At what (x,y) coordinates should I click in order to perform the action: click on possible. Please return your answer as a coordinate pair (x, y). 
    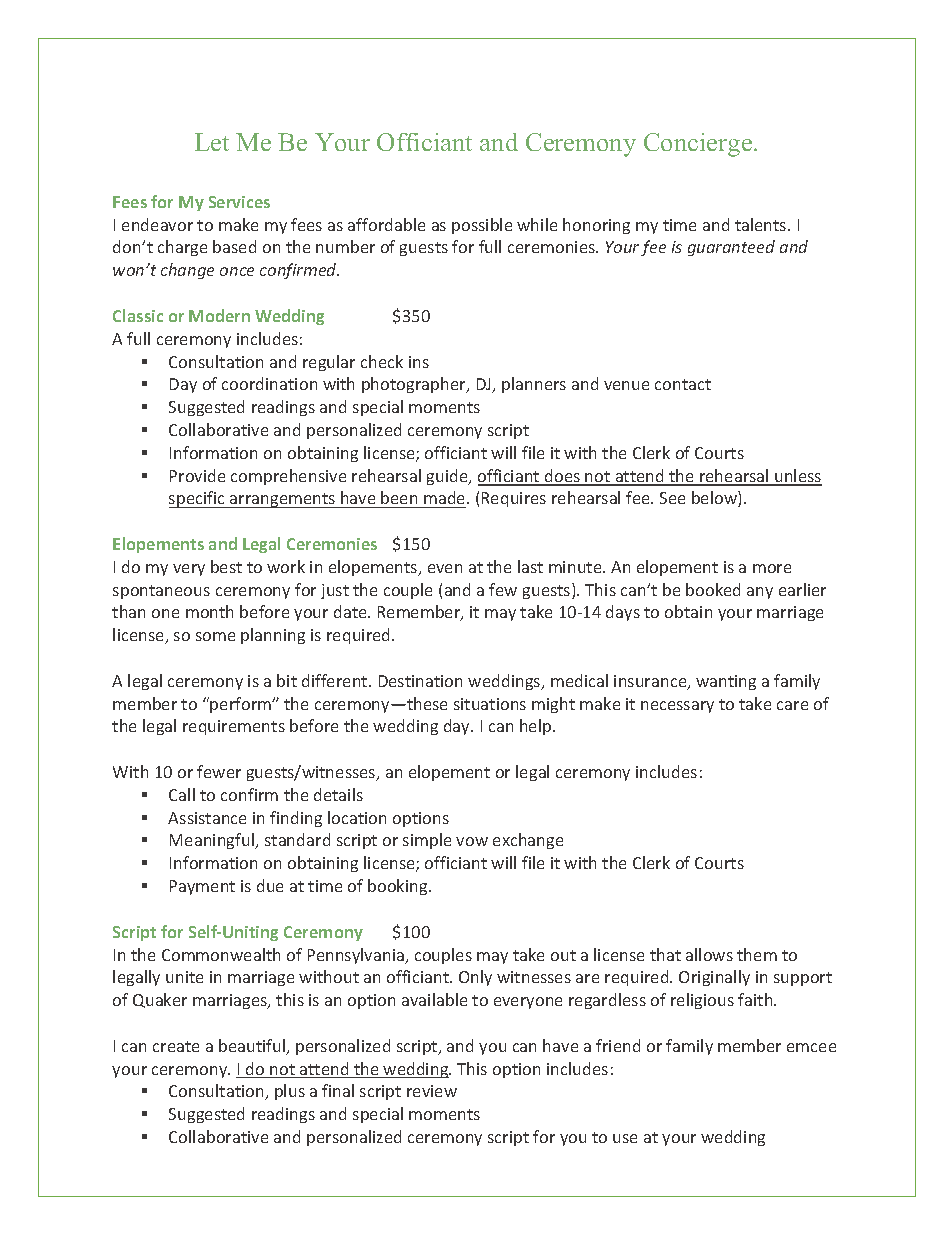
    Looking at the image, I should click on (482, 226).
